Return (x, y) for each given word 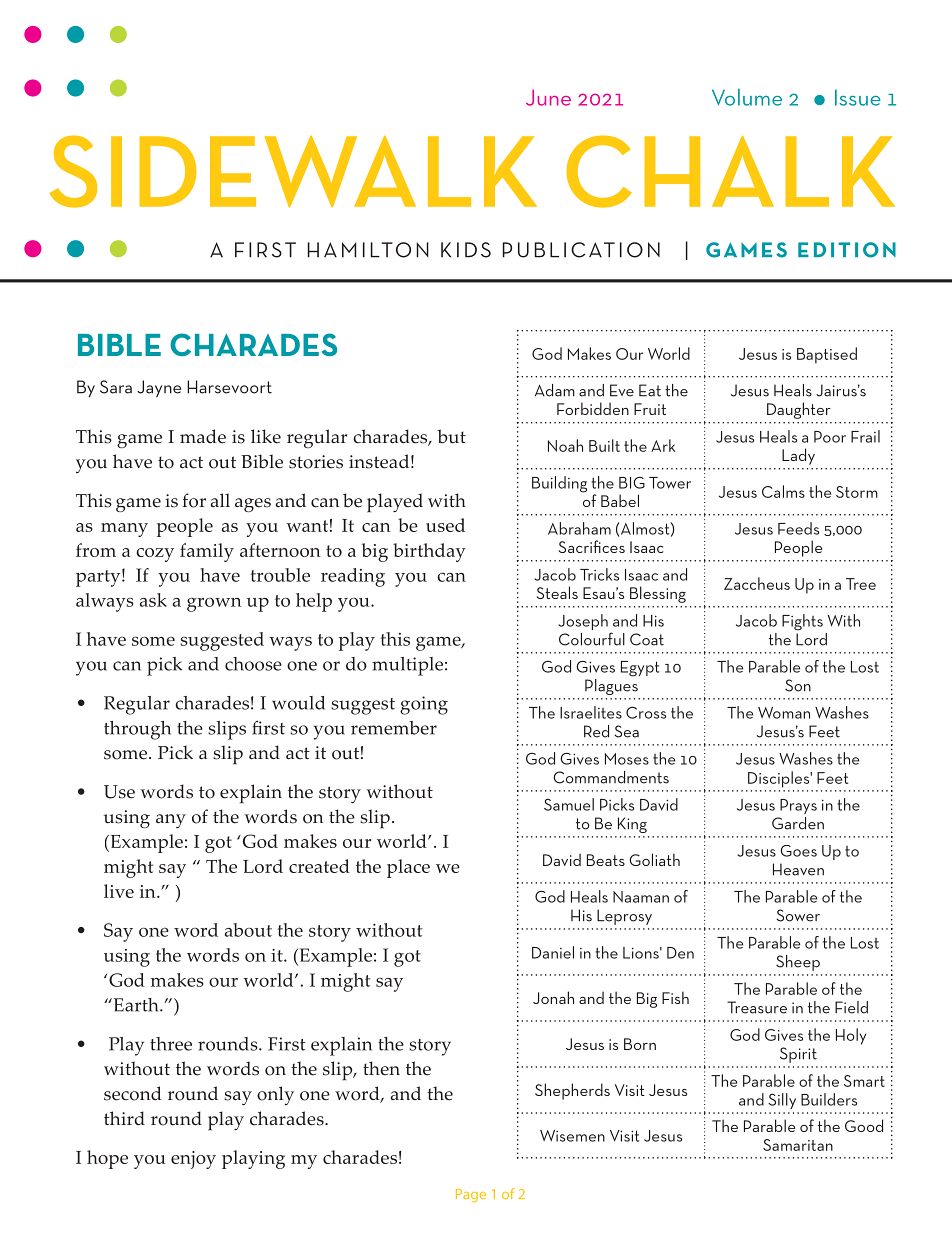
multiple (407, 666)
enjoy (193, 1160)
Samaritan (798, 1145)
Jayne (159, 388)
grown (214, 605)
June (548, 97)
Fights (802, 622)
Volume (747, 97)
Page (471, 1195)
